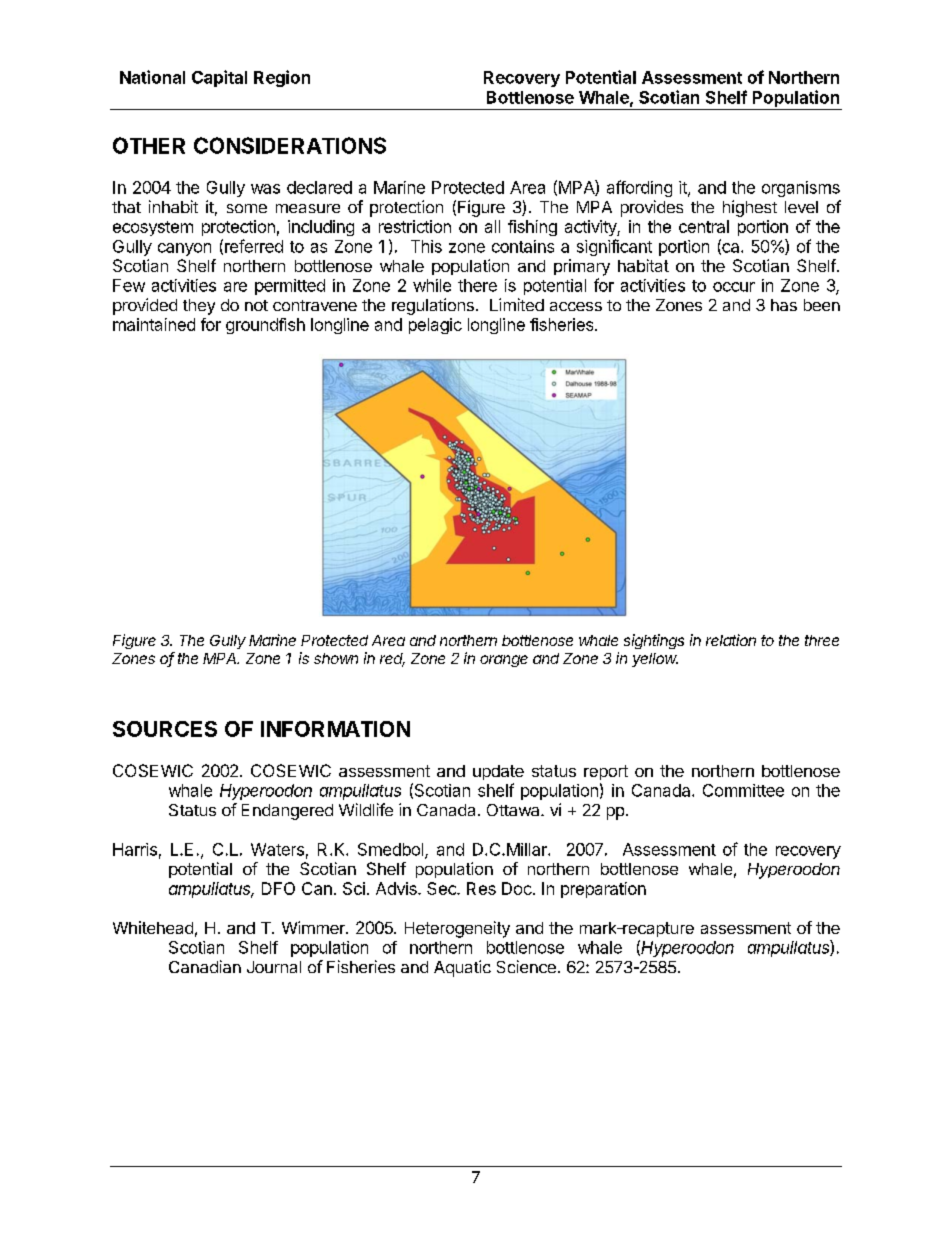  Describe the element at coordinates (492, 226) in the screenshot. I see `all` at that location.
